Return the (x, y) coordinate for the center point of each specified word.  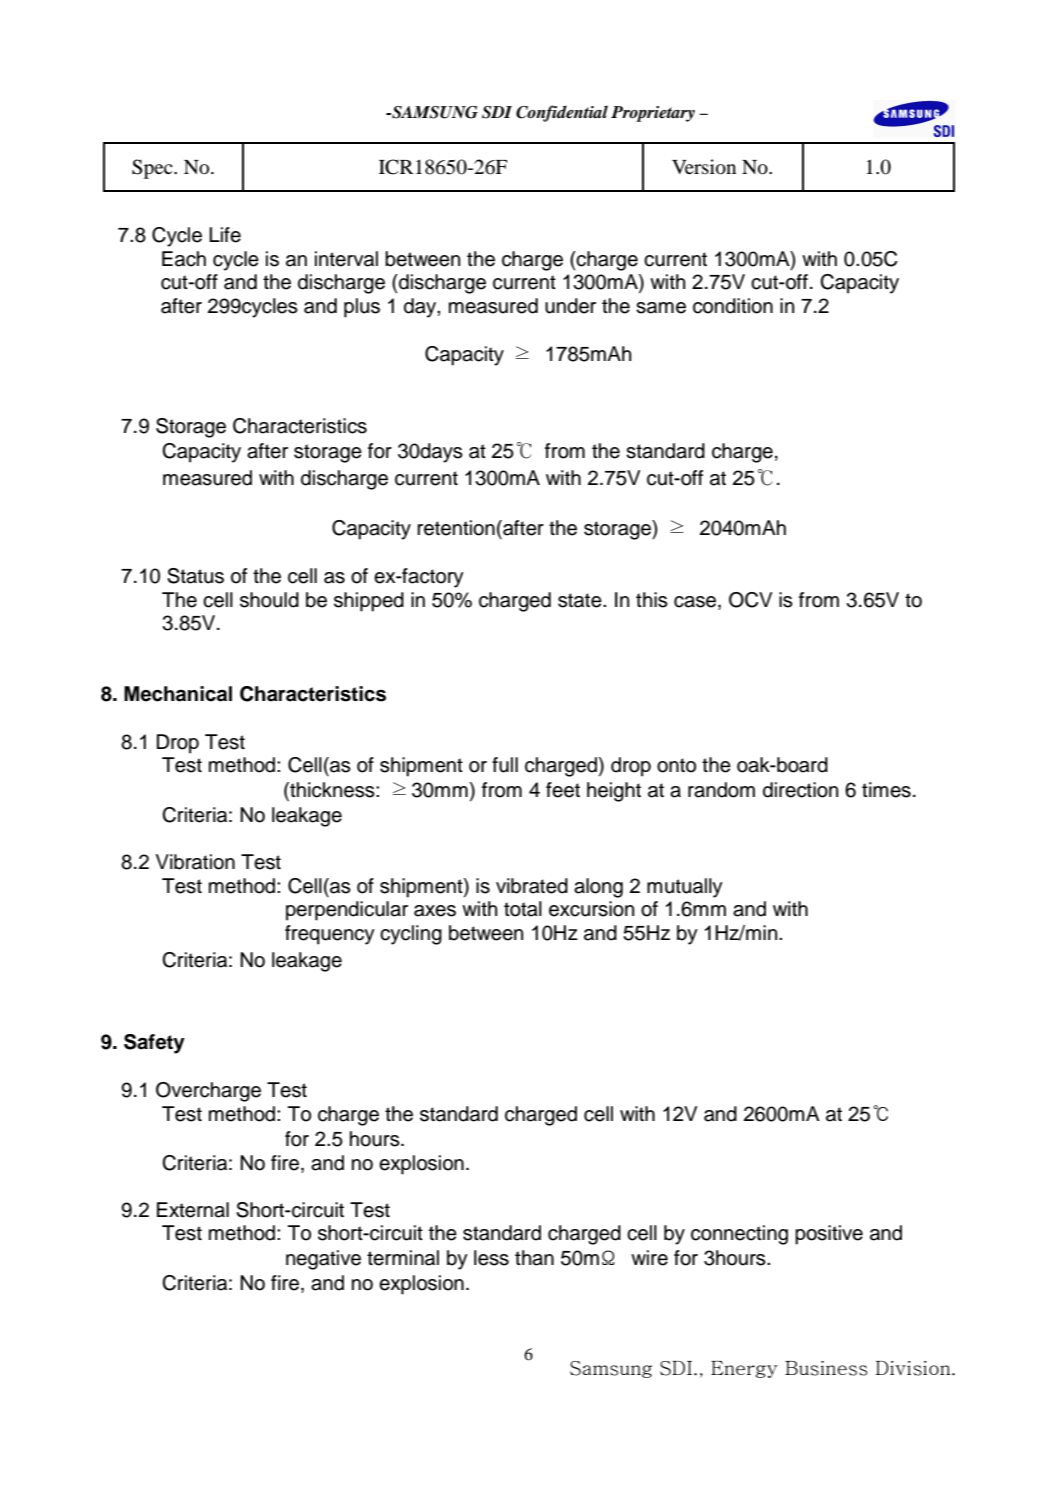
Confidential (562, 113)
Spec (153, 169)
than (534, 1258)
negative (323, 1260)
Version (704, 167)
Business (826, 1368)
